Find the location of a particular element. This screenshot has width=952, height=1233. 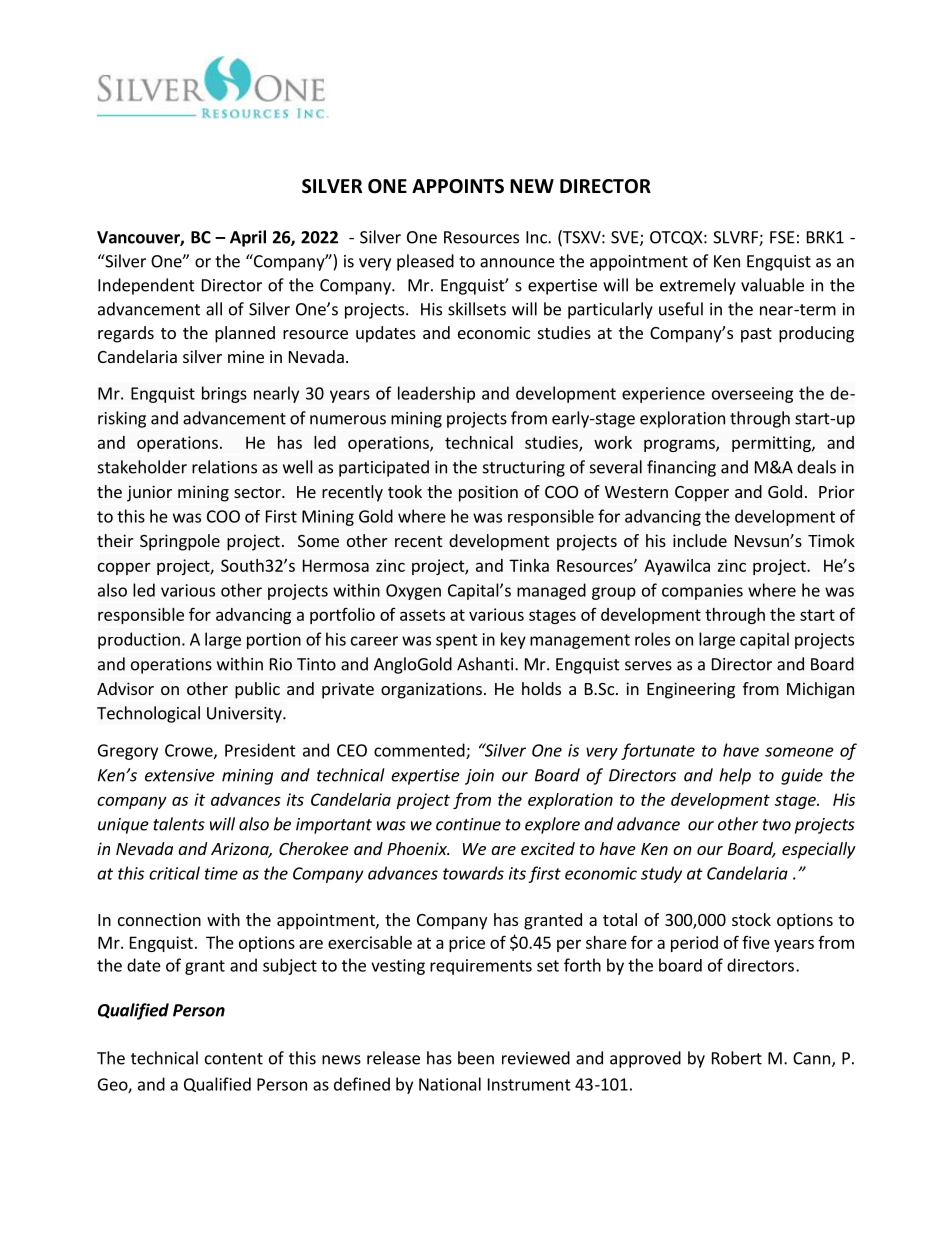

valuable is located at coordinates (772, 285).
